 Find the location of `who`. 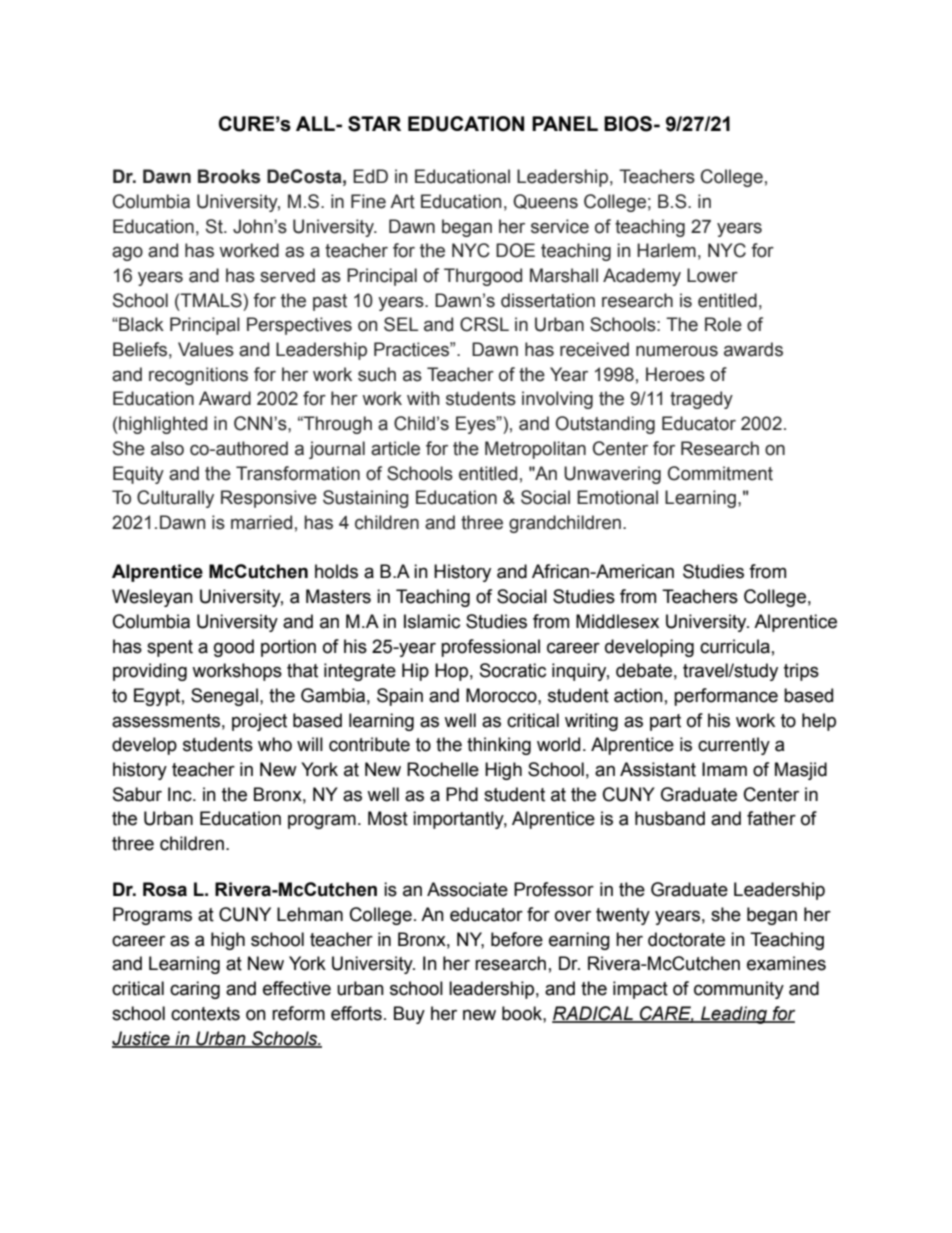

who is located at coordinates (275, 744).
